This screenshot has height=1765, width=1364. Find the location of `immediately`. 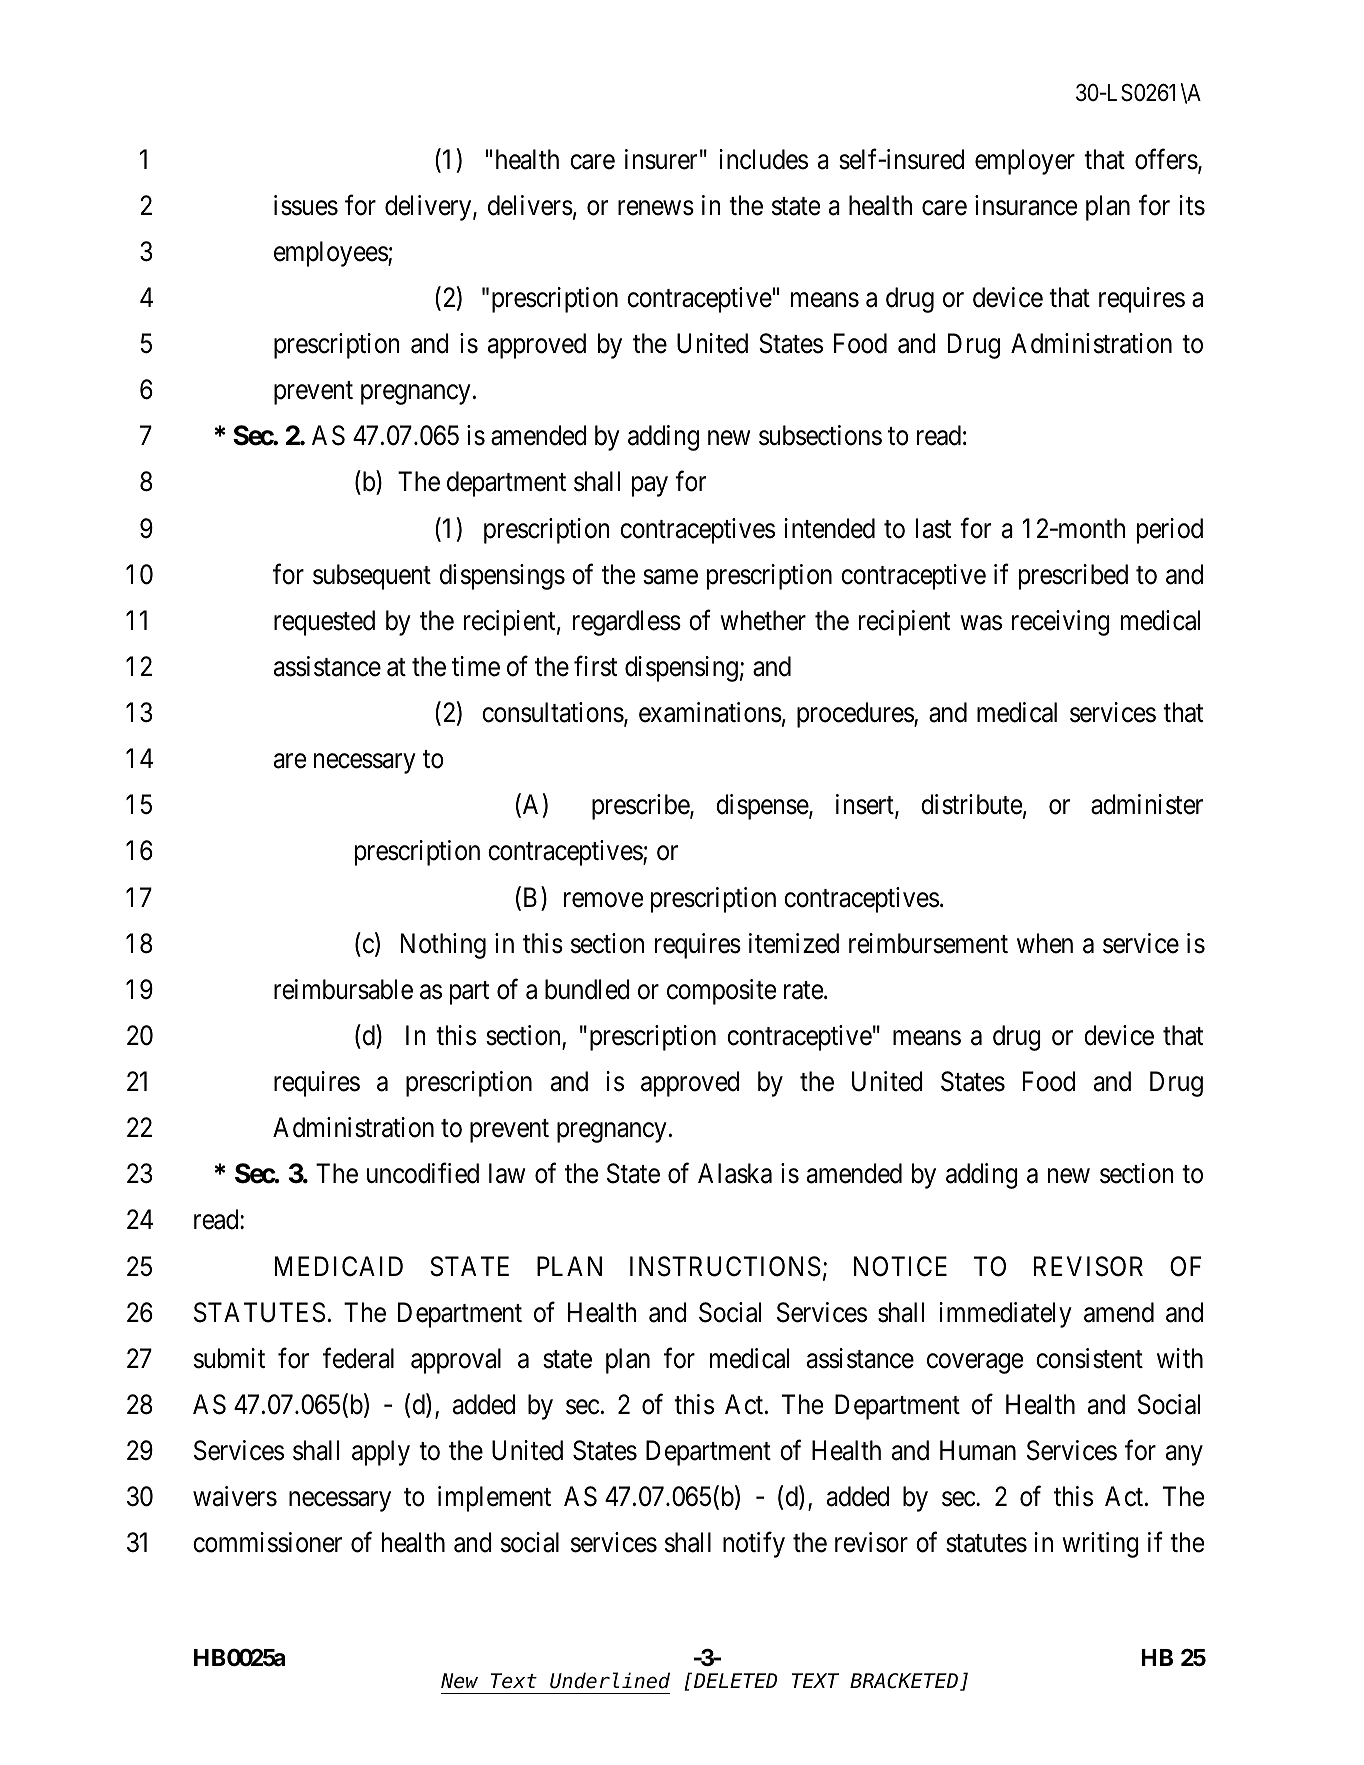

immediately is located at coordinates (1005, 1315).
